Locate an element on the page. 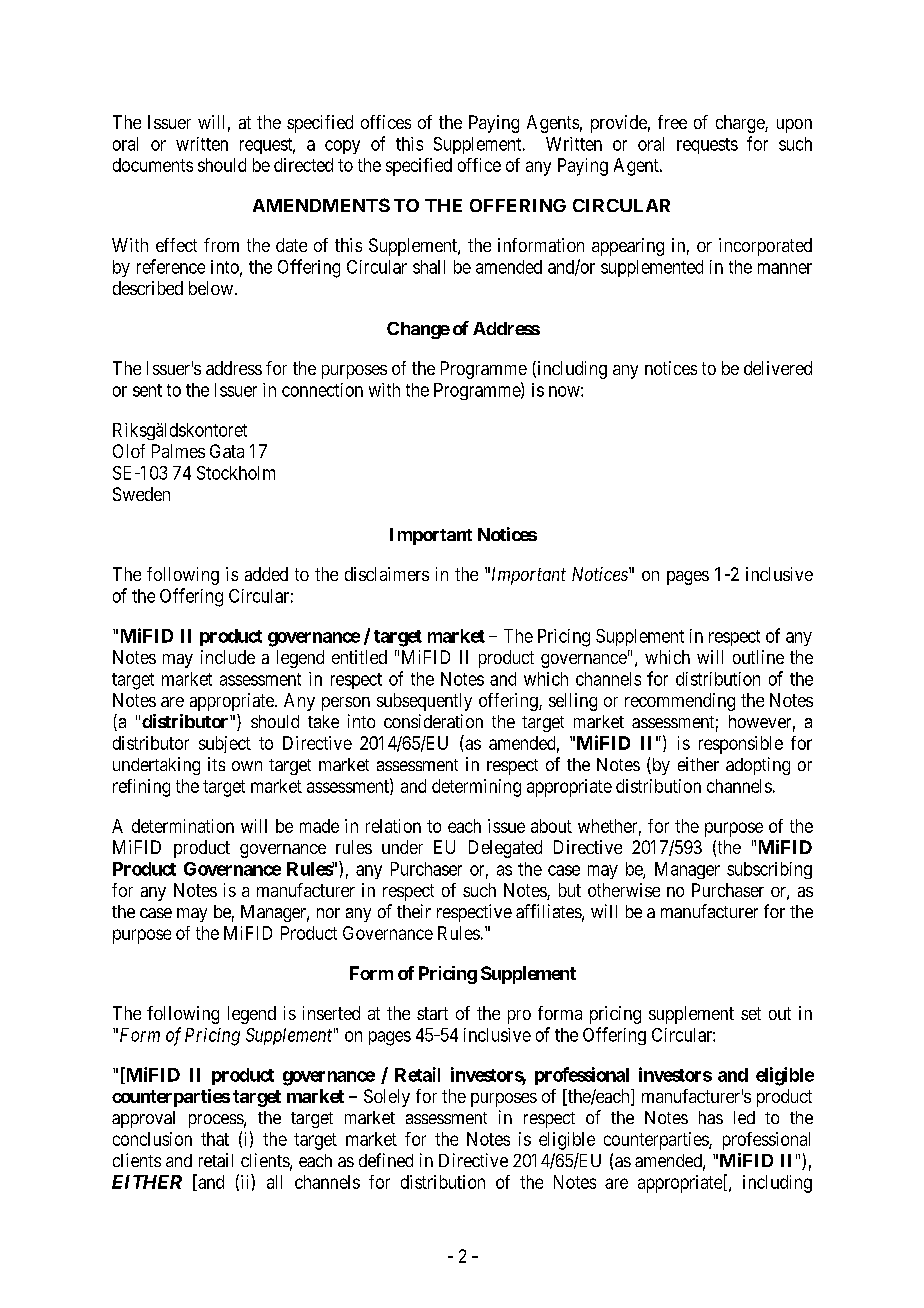  documents is located at coordinates (153, 165).
